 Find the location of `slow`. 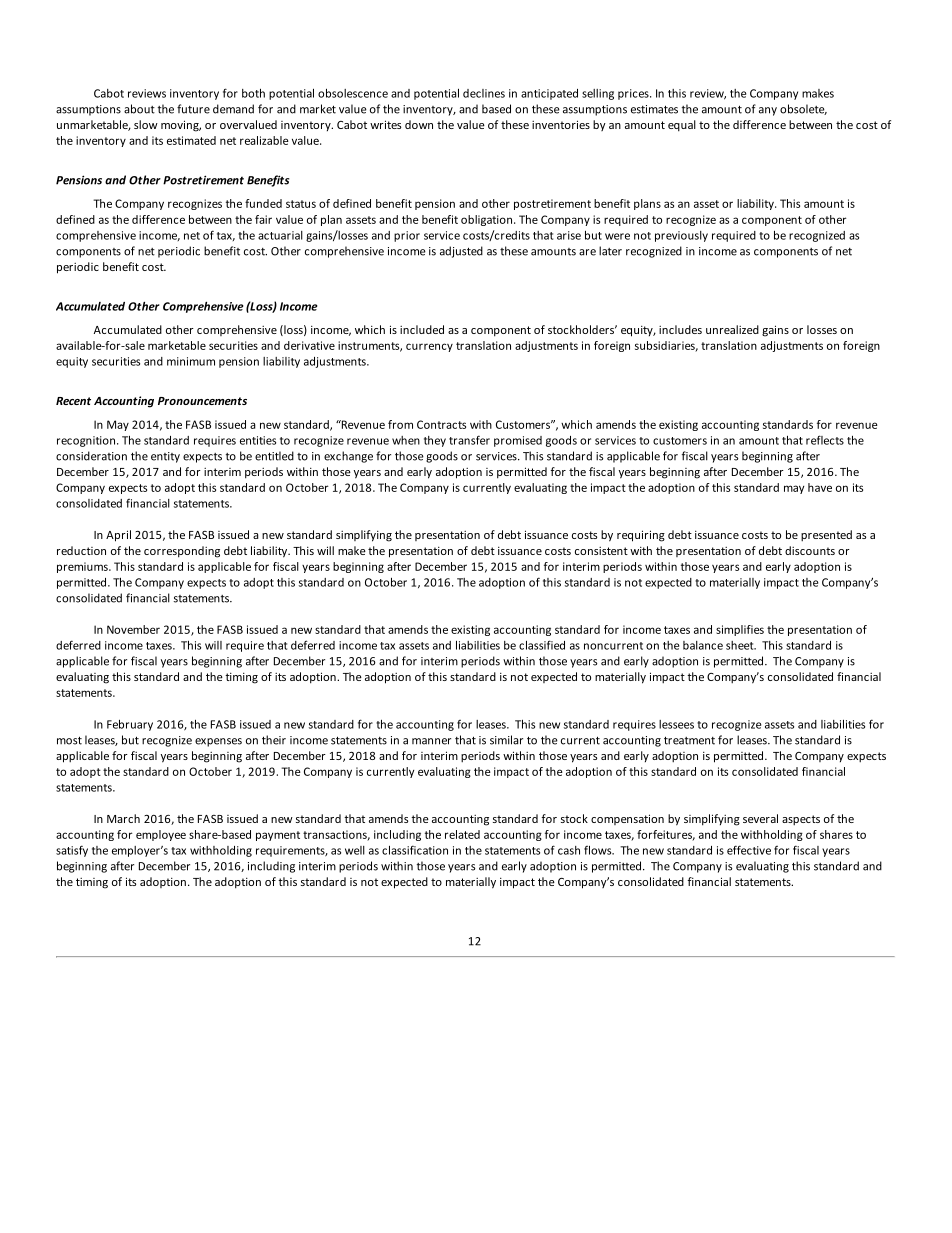

slow is located at coordinates (146, 124).
